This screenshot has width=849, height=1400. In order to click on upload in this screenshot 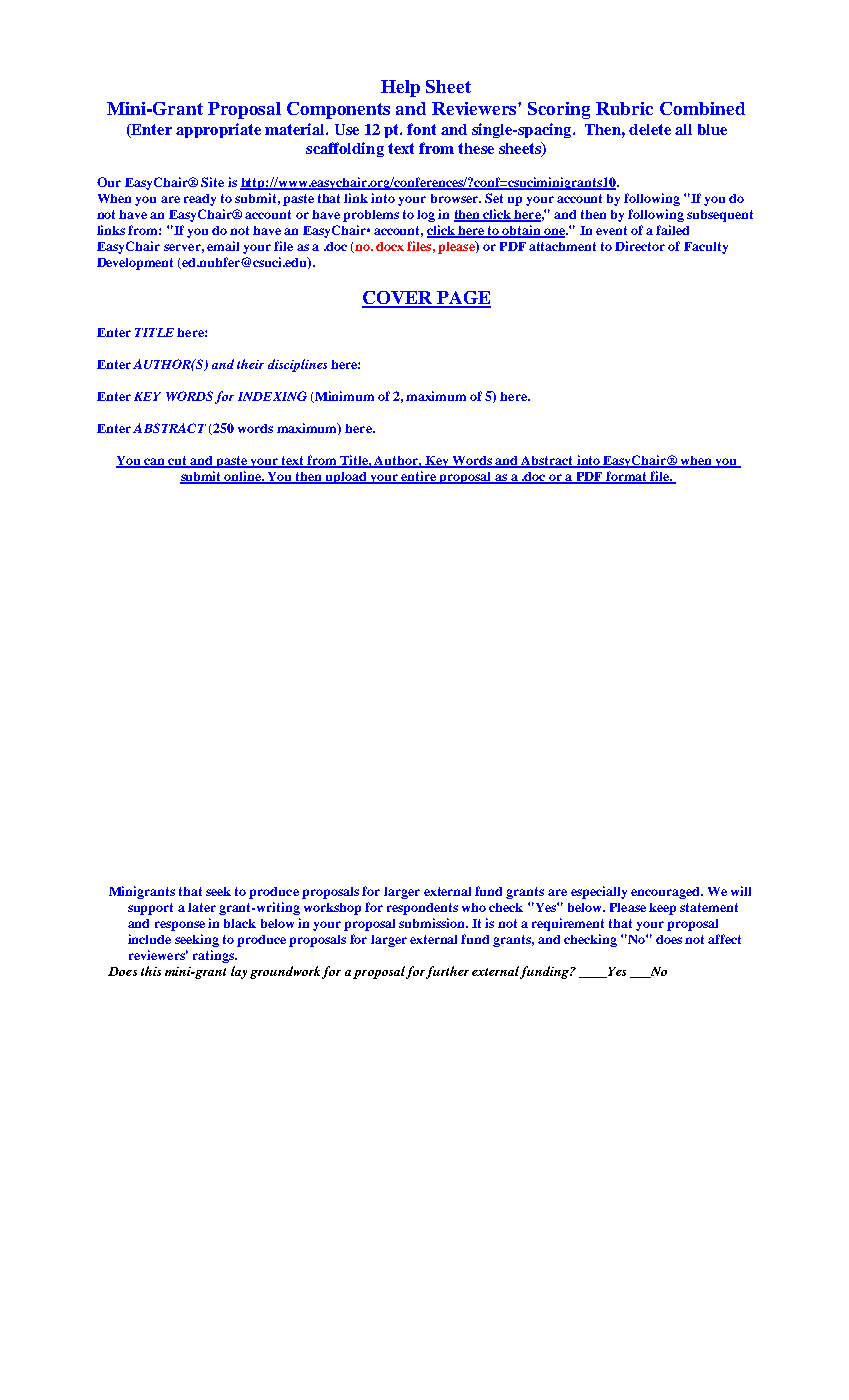, I will do `click(346, 478)`.
